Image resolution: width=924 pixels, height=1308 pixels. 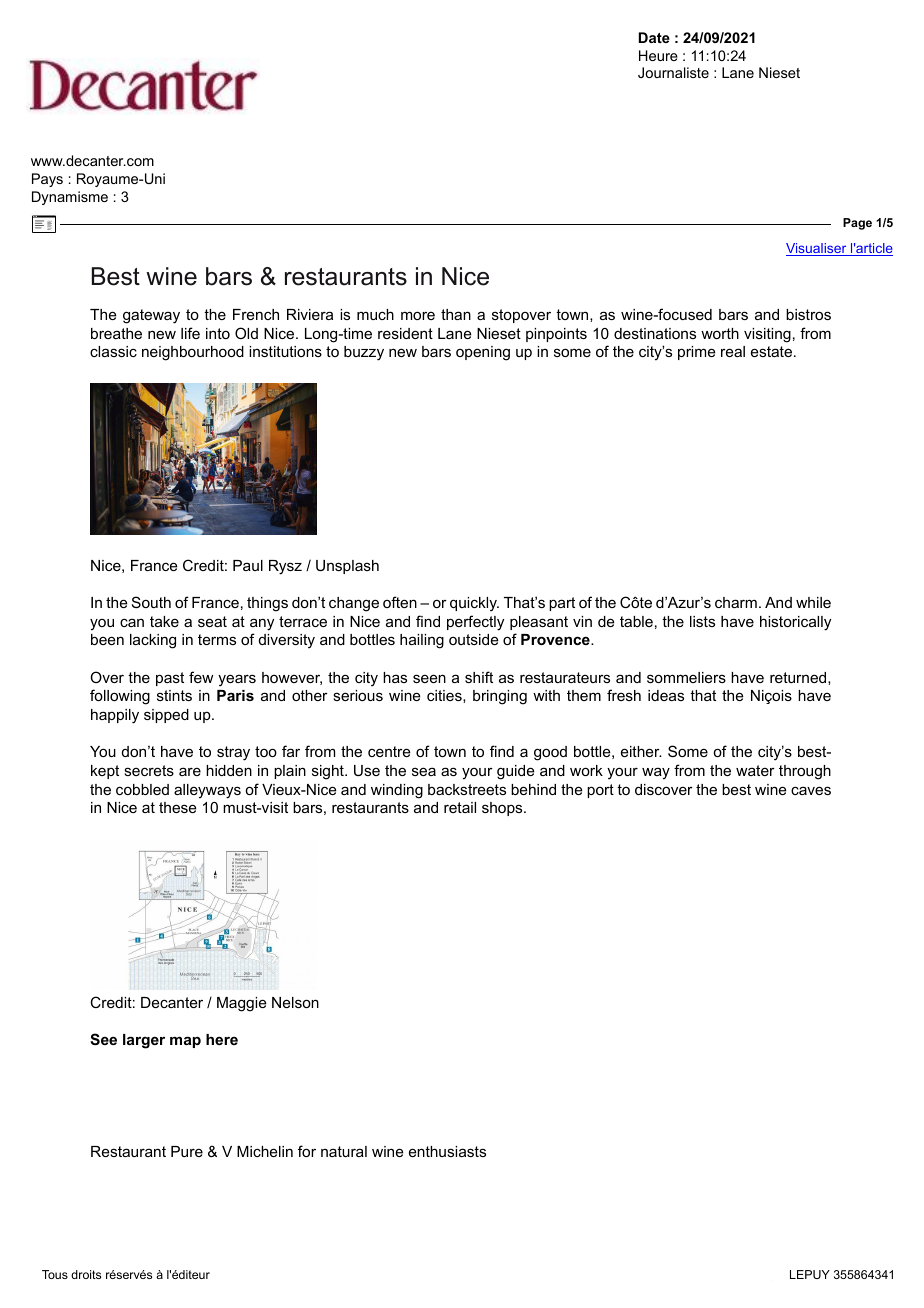 I want to click on Page, so click(x=857, y=224).
